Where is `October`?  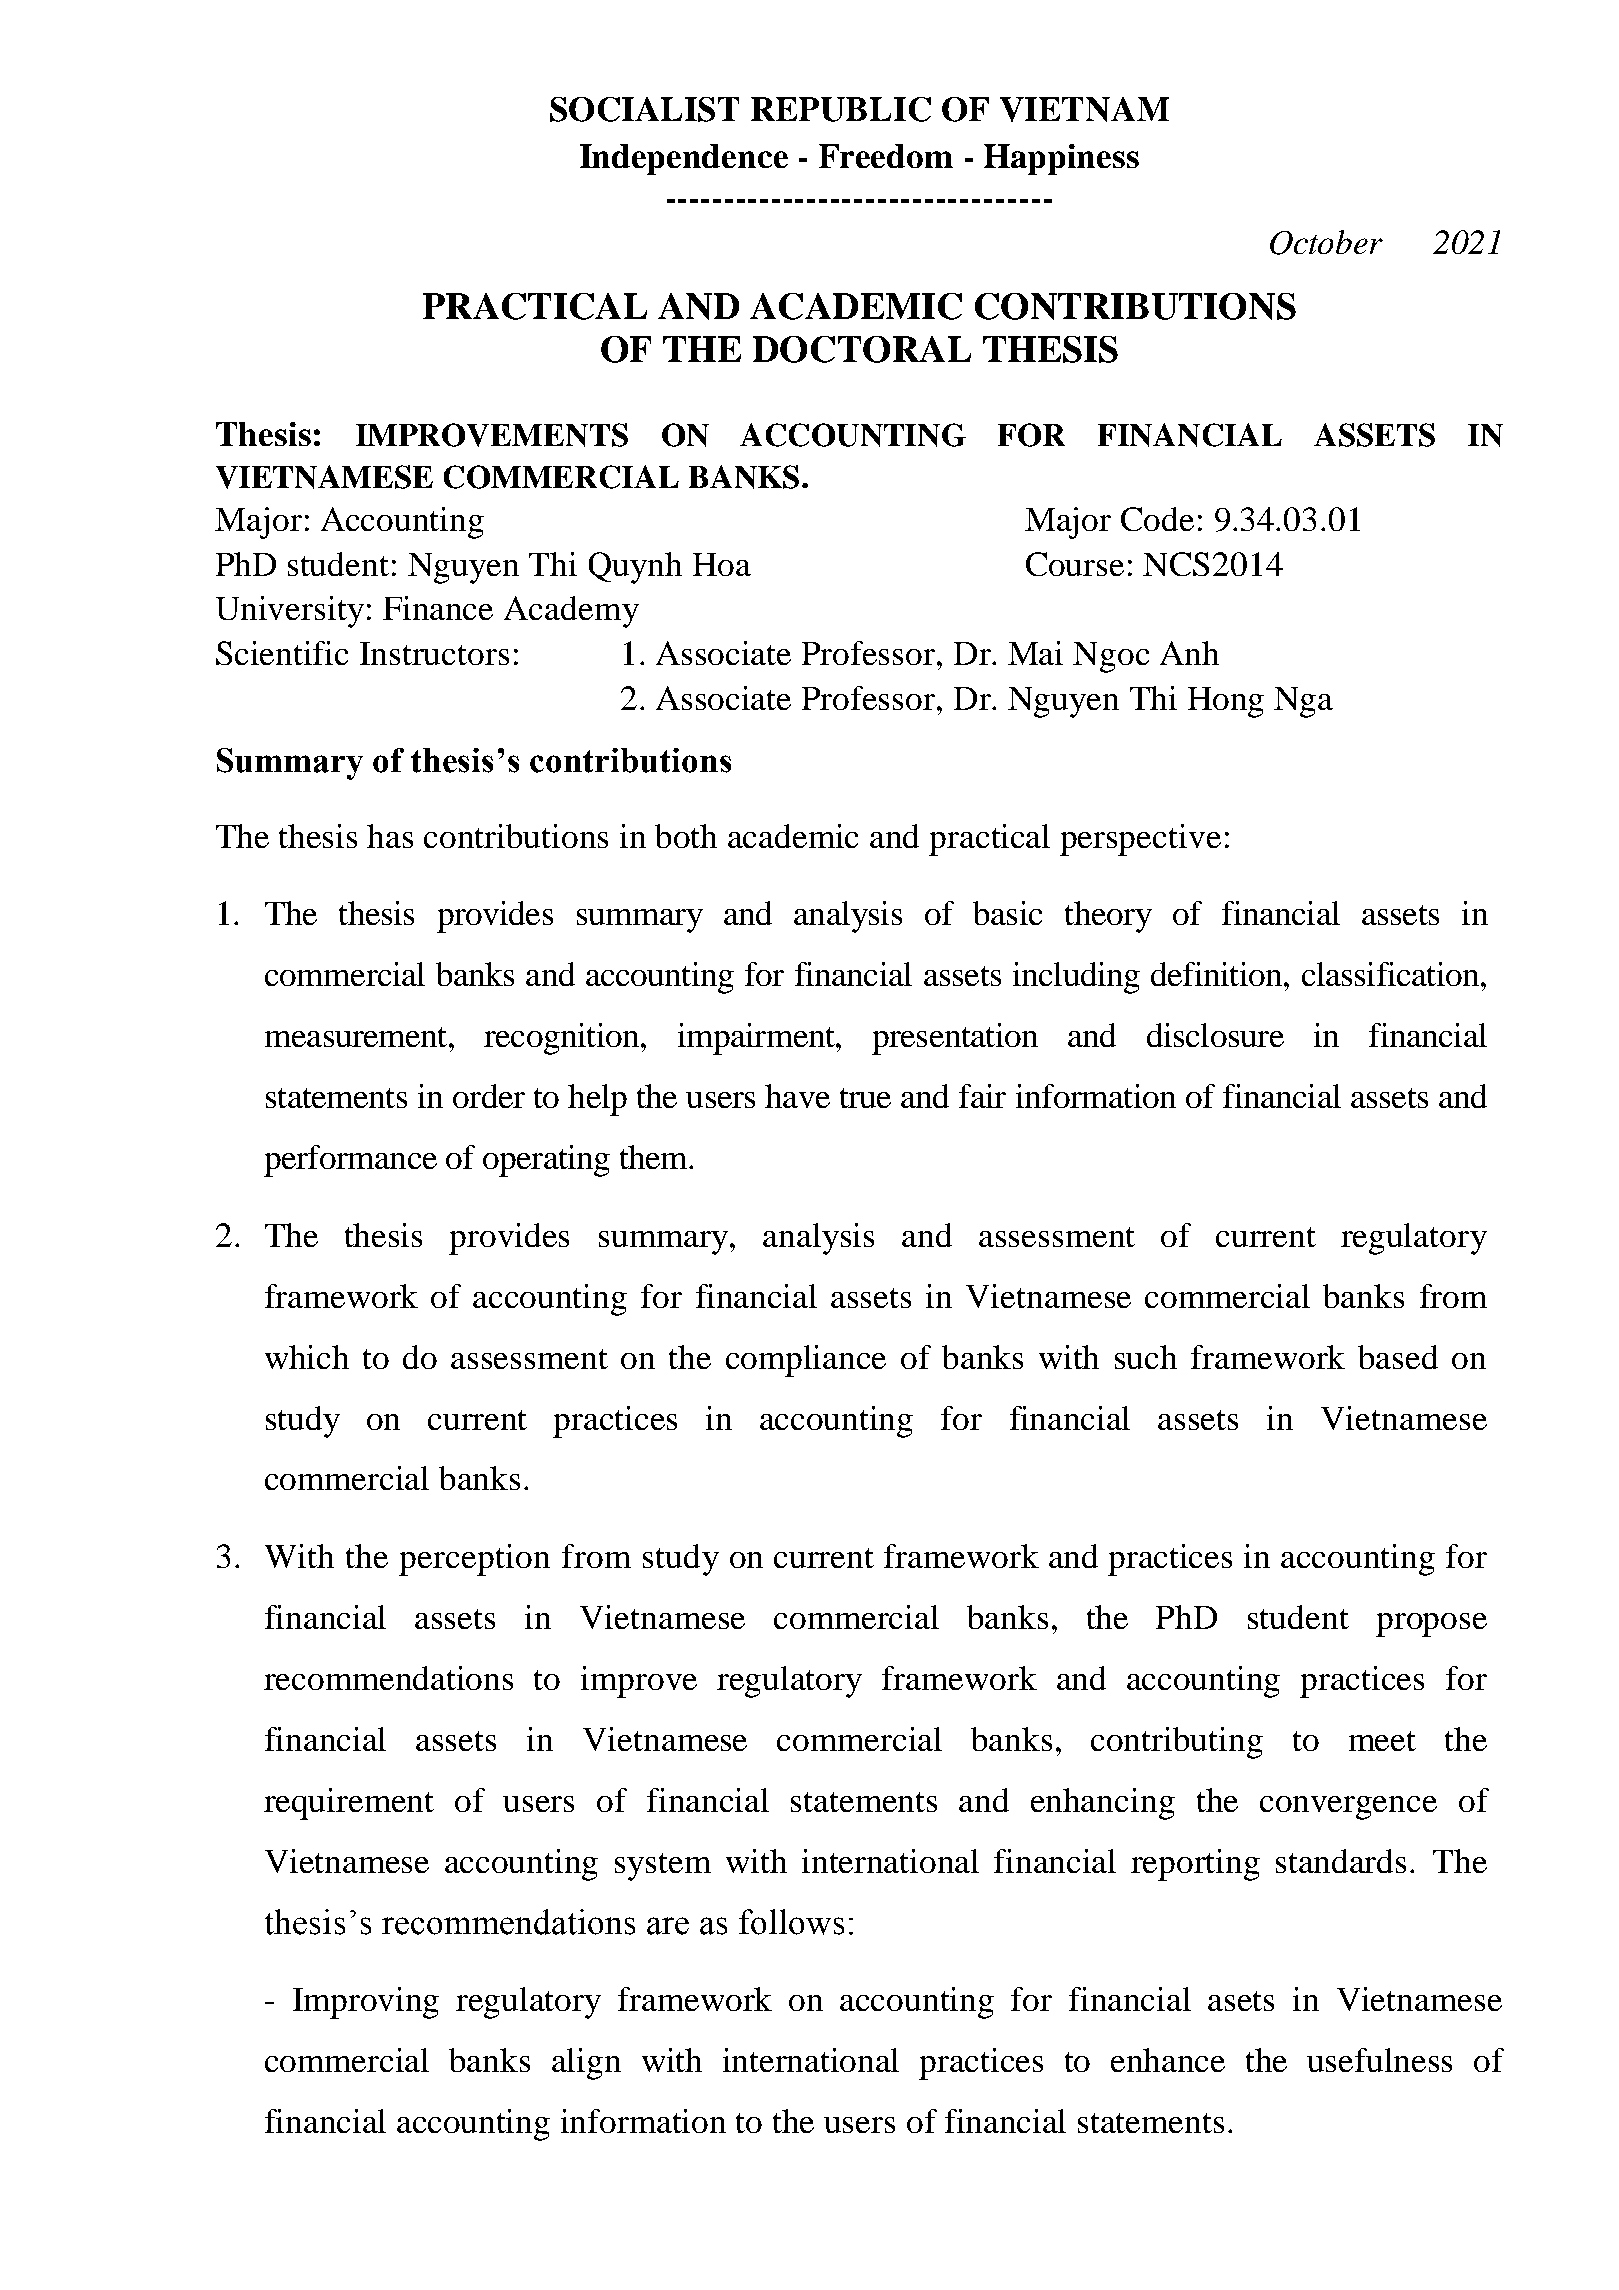
October is located at coordinates (1326, 242).
